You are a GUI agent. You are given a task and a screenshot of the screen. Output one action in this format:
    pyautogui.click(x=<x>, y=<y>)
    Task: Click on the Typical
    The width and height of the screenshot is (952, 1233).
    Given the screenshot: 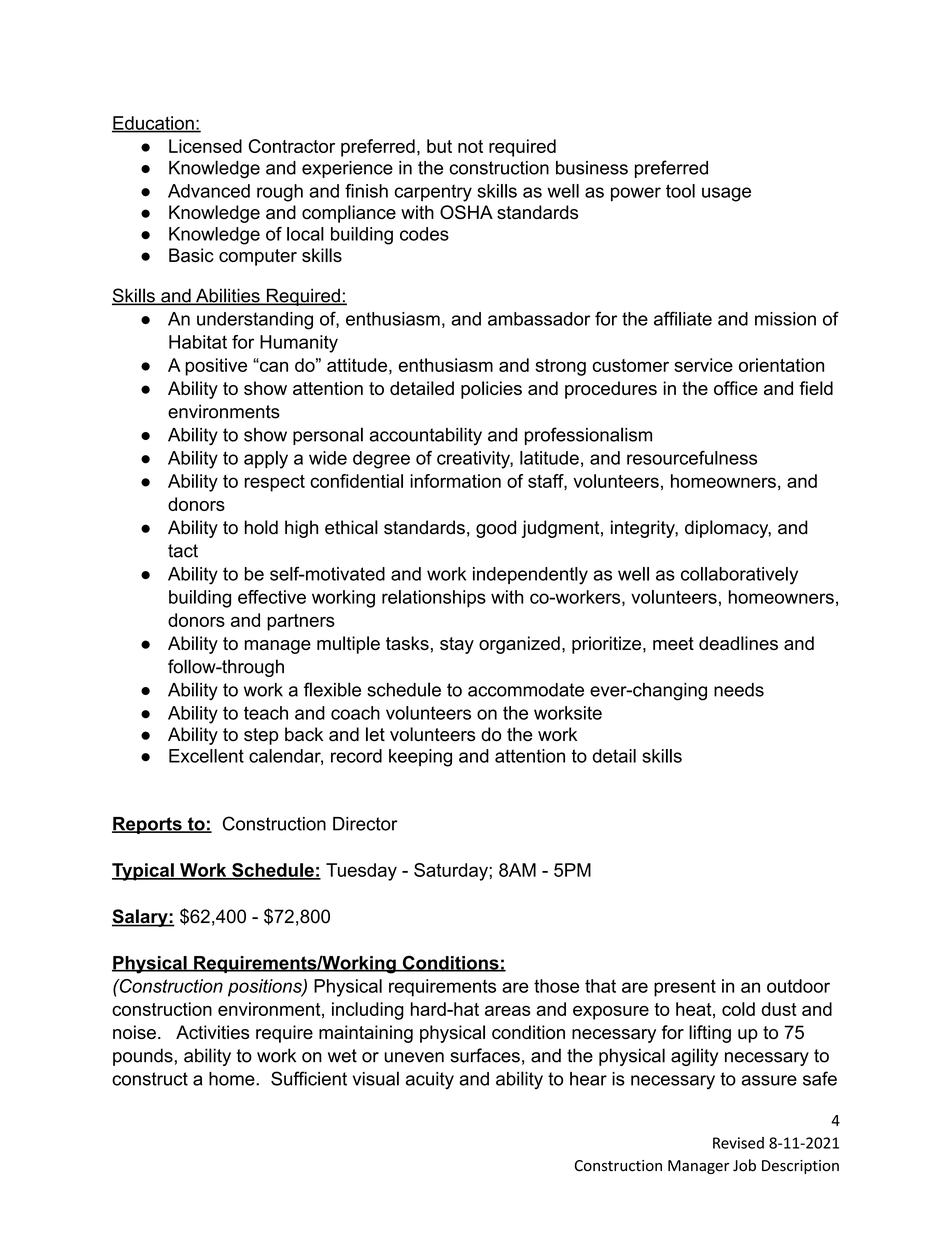 What is the action you would take?
    pyautogui.click(x=144, y=872)
